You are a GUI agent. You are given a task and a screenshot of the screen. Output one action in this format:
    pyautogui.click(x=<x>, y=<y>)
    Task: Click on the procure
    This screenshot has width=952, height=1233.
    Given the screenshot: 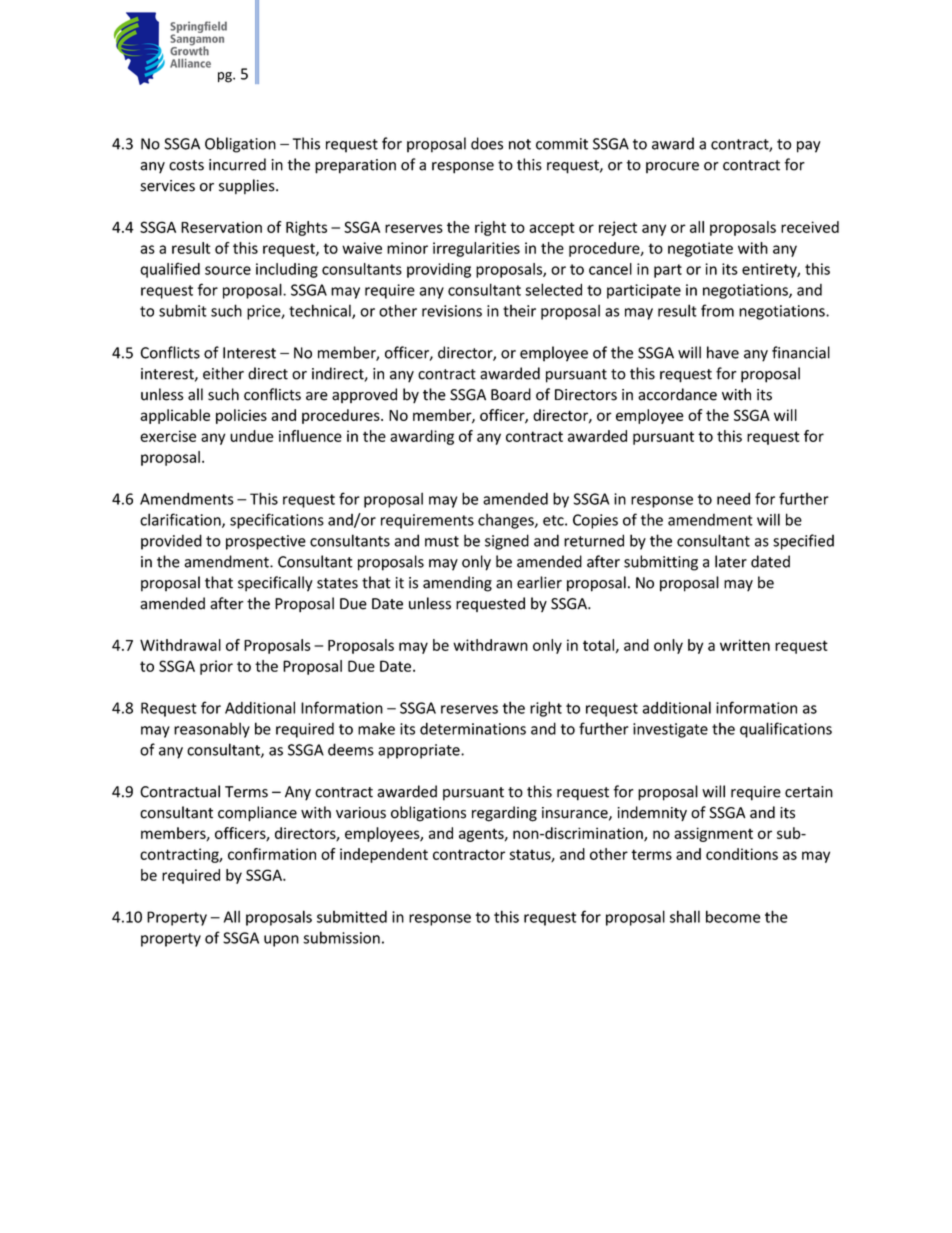 What is the action you would take?
    pyautogui.click(x=672, y=167)
